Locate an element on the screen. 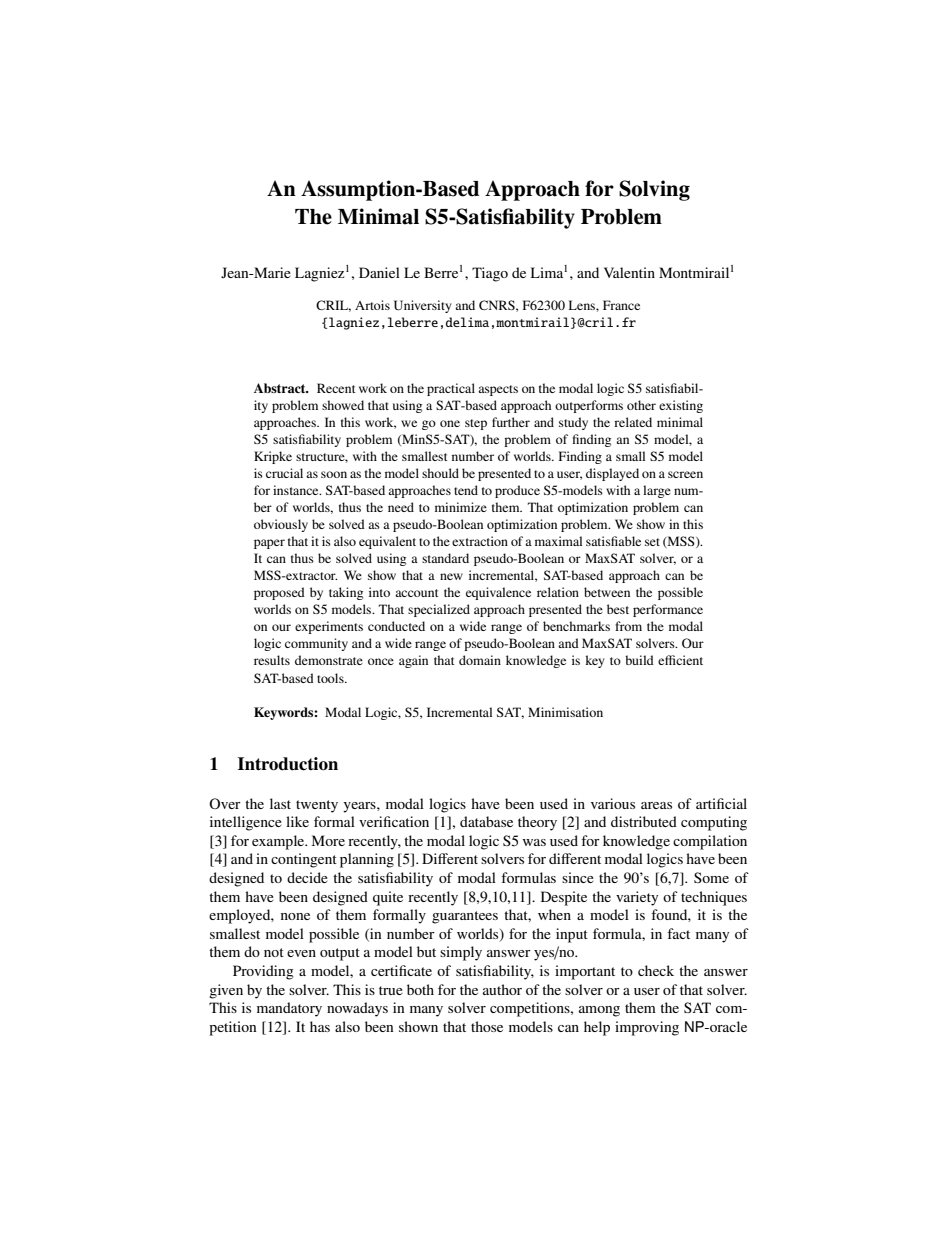 This screenshot has height=1233, width=952. existing is located at coordinates (681, 406).
